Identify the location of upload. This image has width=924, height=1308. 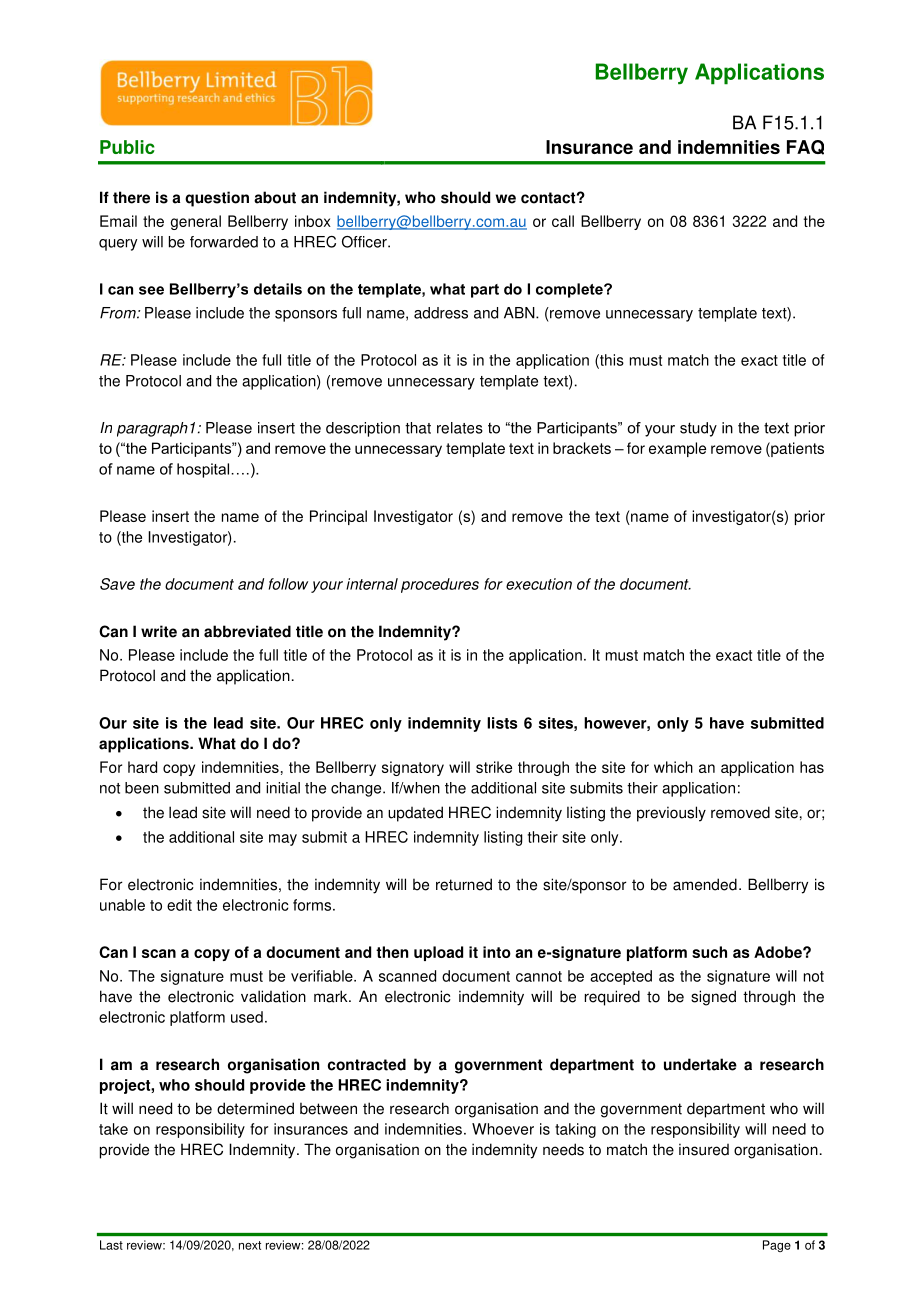
(438, 953).
